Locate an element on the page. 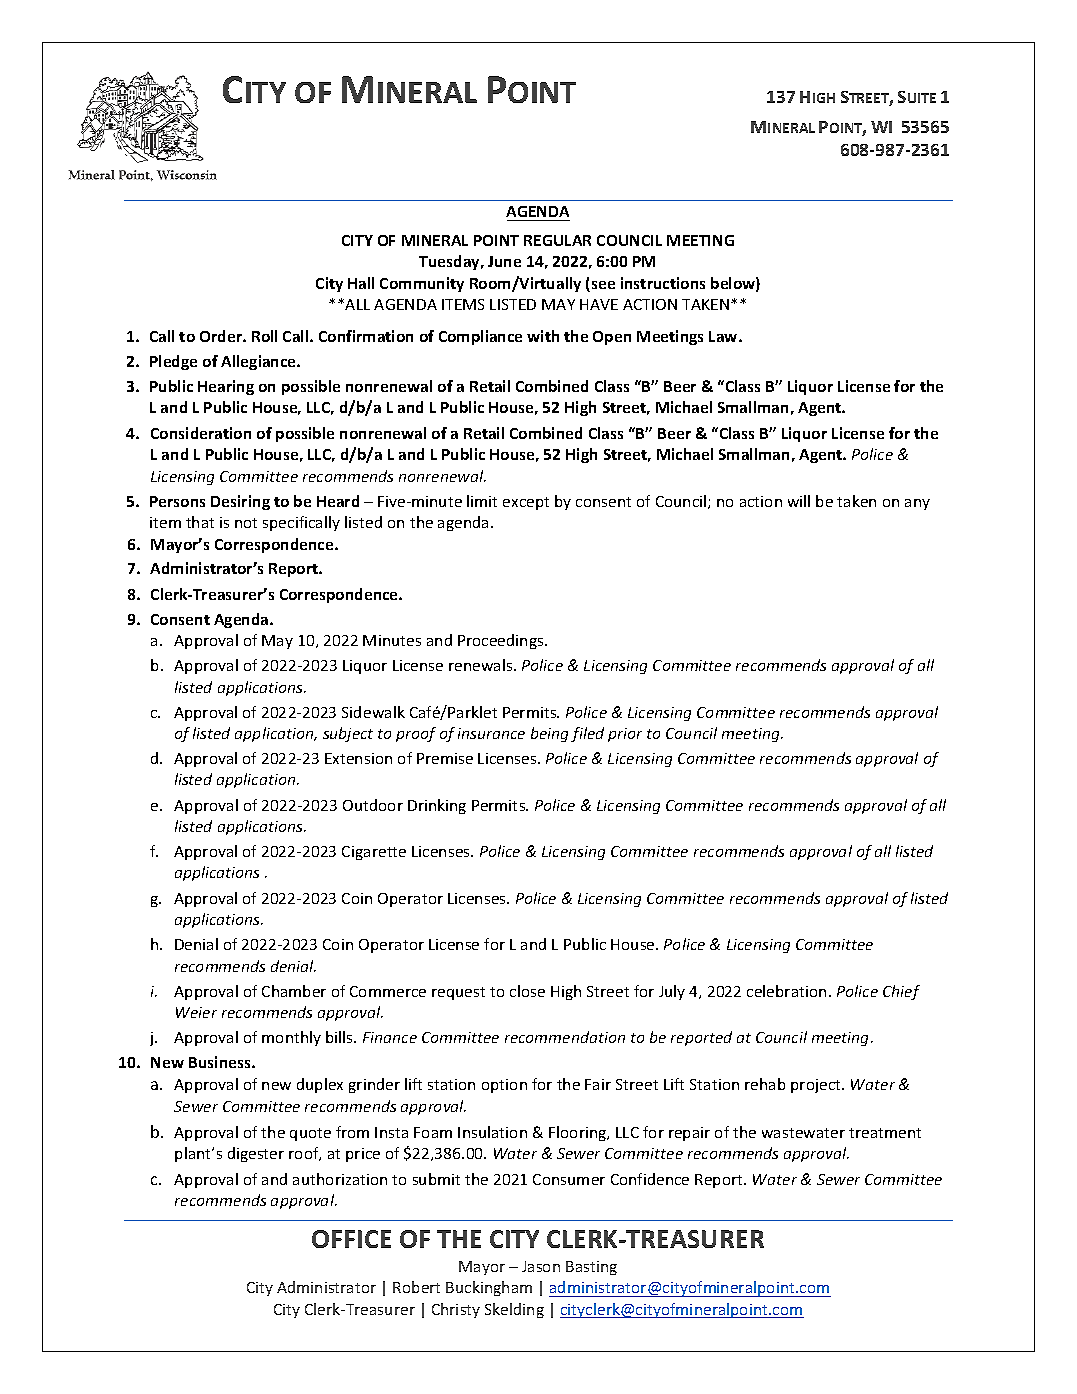 The image size is (1077, 1394). Roll is located at coordinates (264, 336).
